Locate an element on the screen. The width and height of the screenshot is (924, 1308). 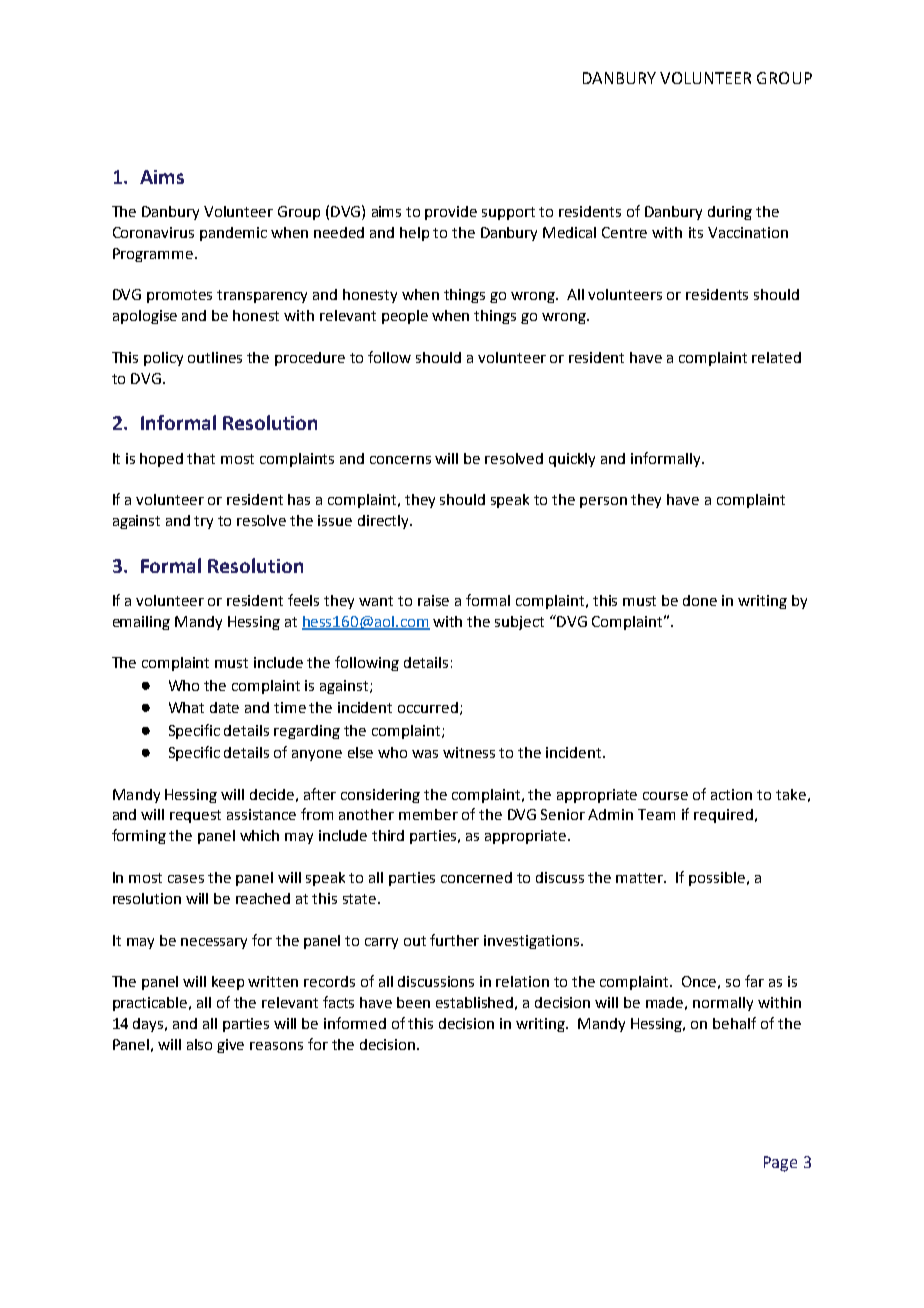
its is located at coordinates (696, 232).
